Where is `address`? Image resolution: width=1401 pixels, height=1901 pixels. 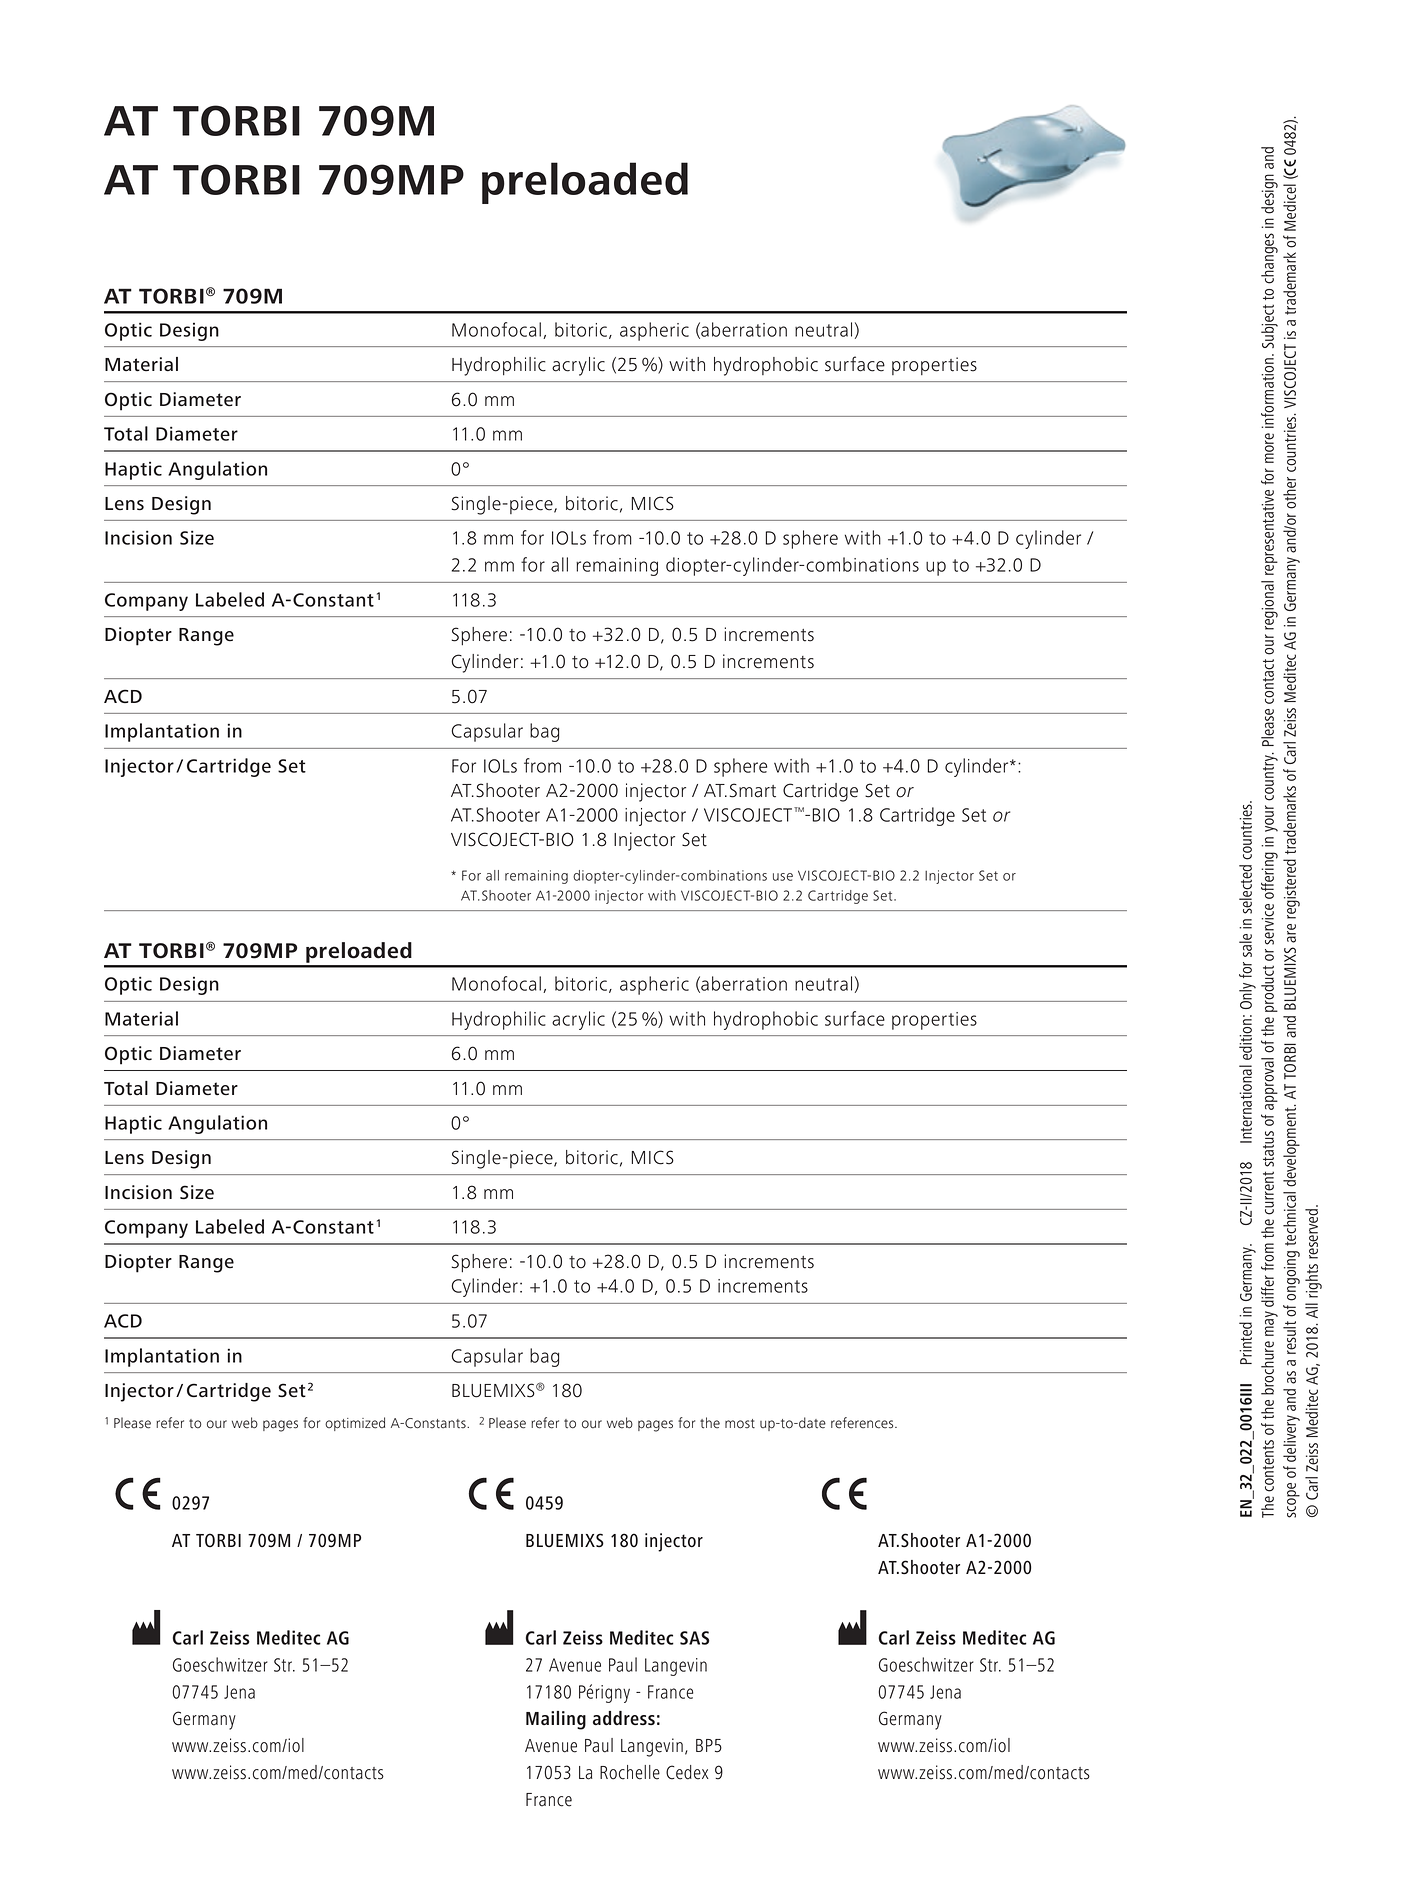 address is located at coordinates (624, 1718).
